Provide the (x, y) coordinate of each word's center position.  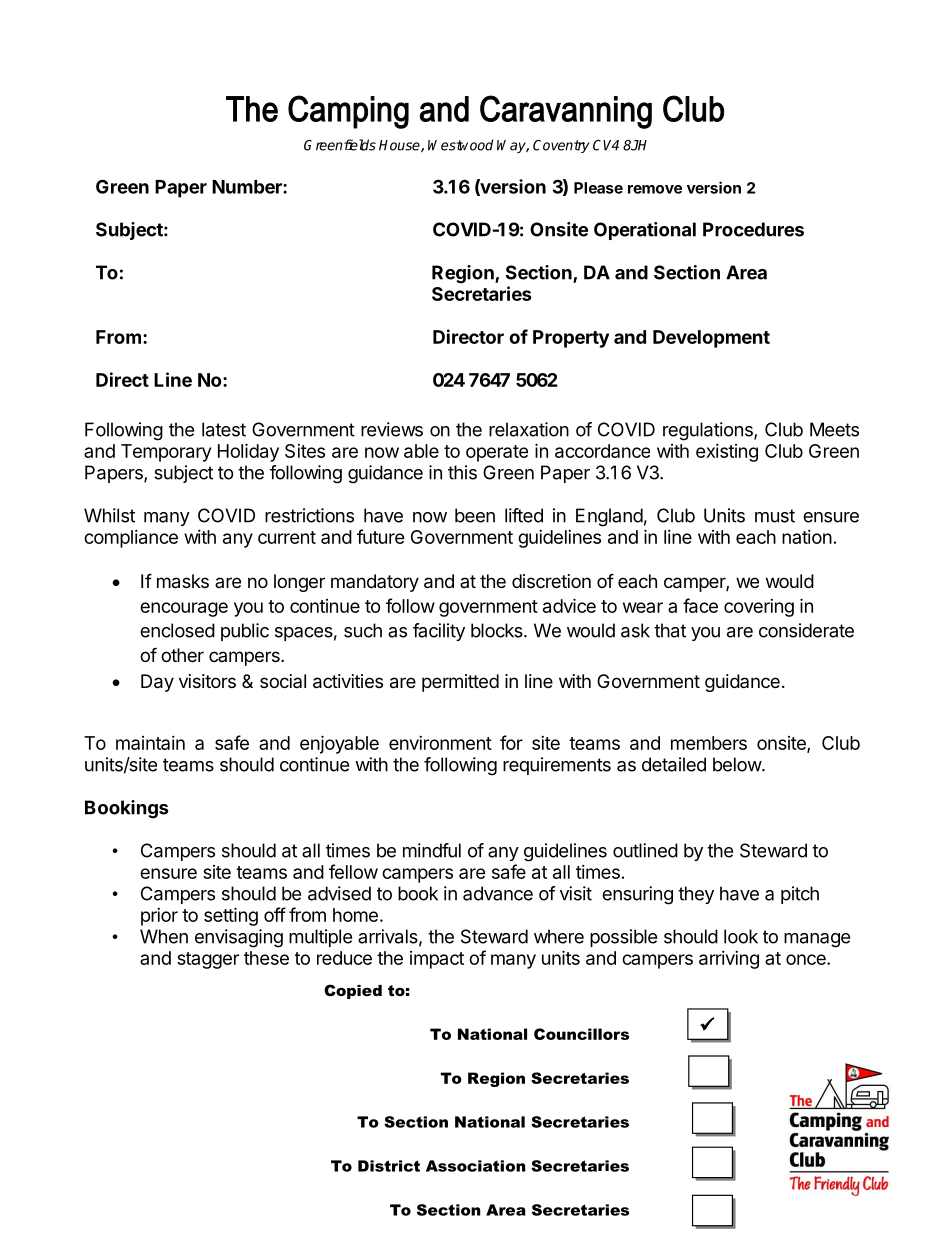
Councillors (581, 1034)
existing (727, 453)
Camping (348, 112)
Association (475, 1166)
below (738, 764)
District (389, 1166)
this (462, 472)
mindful (432, 850)
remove (655, 189)
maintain (150, 743)
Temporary (166, 453)
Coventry (561, 146)
